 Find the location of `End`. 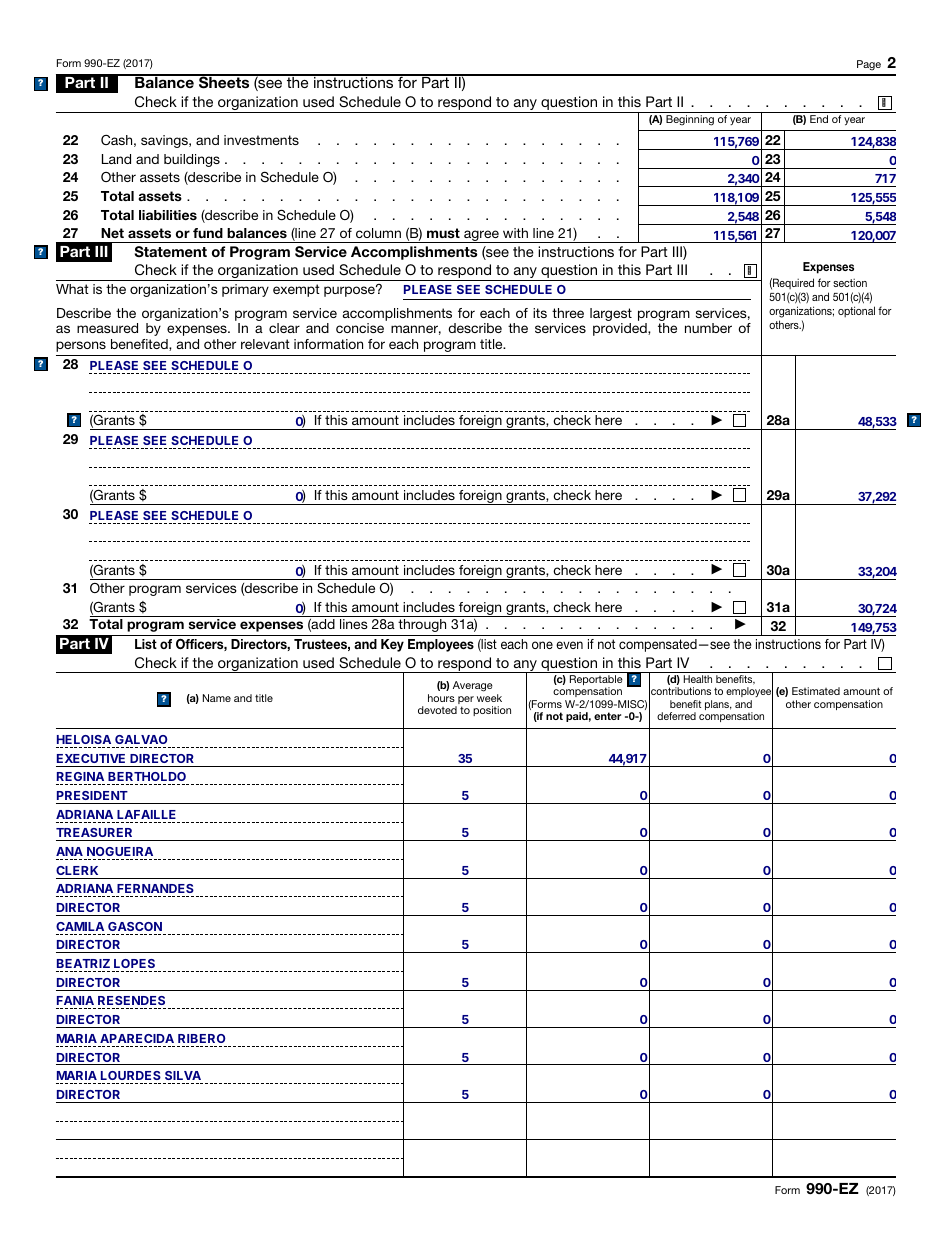

End is located at coordinates (819, 119).
